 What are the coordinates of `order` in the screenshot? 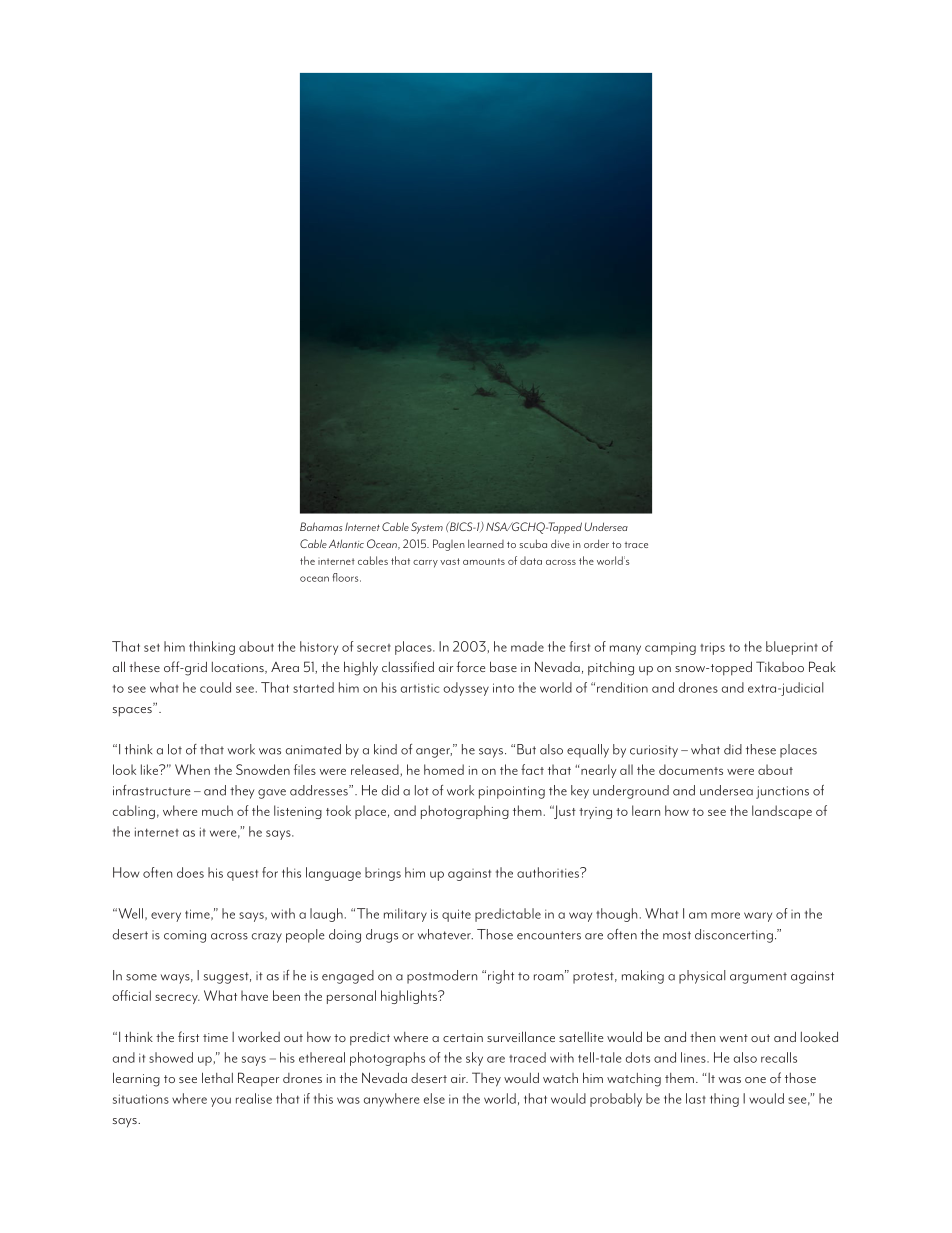 It's located at (596, 543).
